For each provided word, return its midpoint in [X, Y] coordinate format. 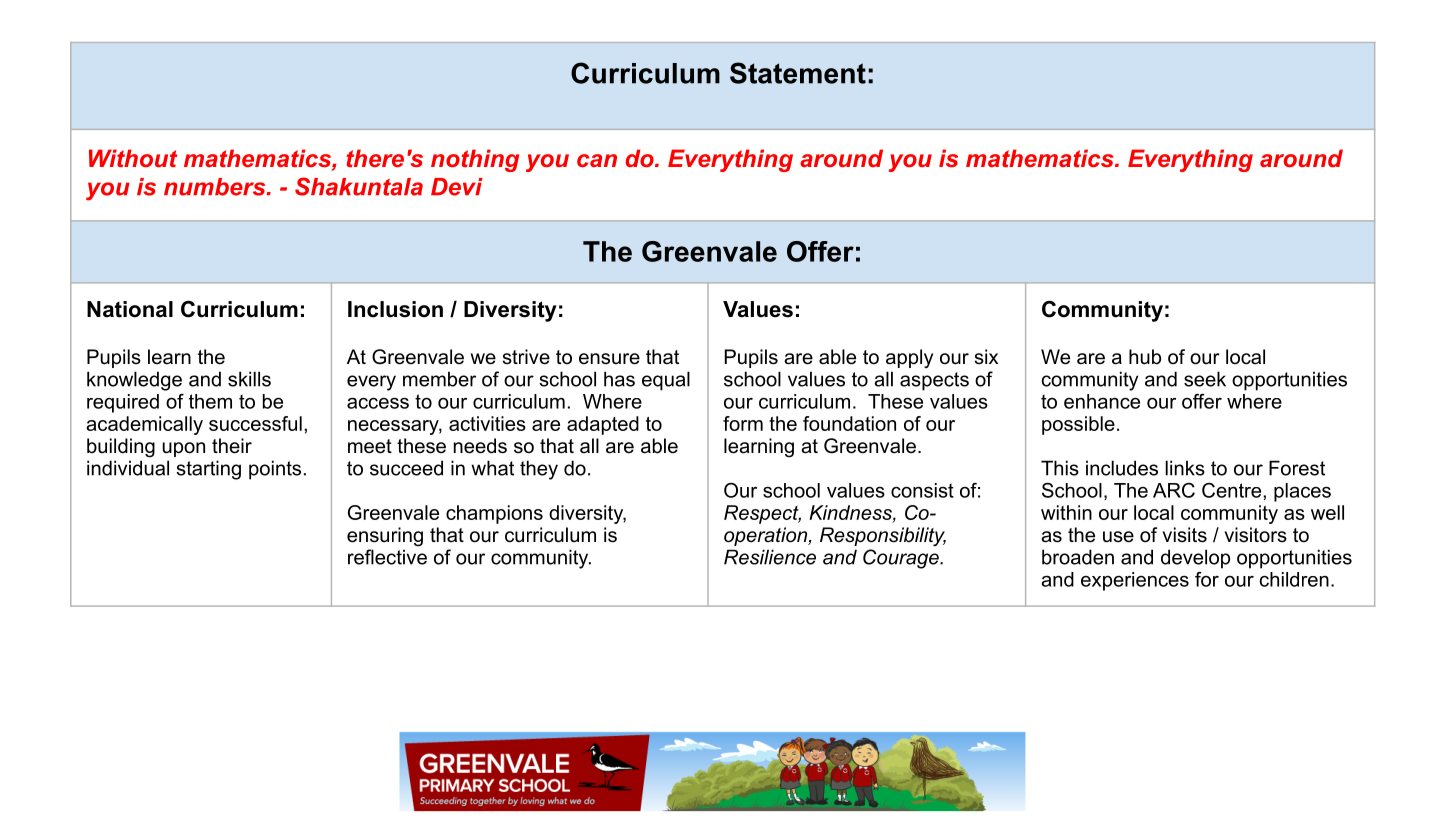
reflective [387, 557]
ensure [609, 359]
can [597, 160]
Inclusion [395, 309]
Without [133, 158]
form [743, 423]
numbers [216, 187]
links [1185, 468]
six [986, 357]
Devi [457, 187]
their [232, 446]
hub [1145, 357]
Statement [798, 73]
